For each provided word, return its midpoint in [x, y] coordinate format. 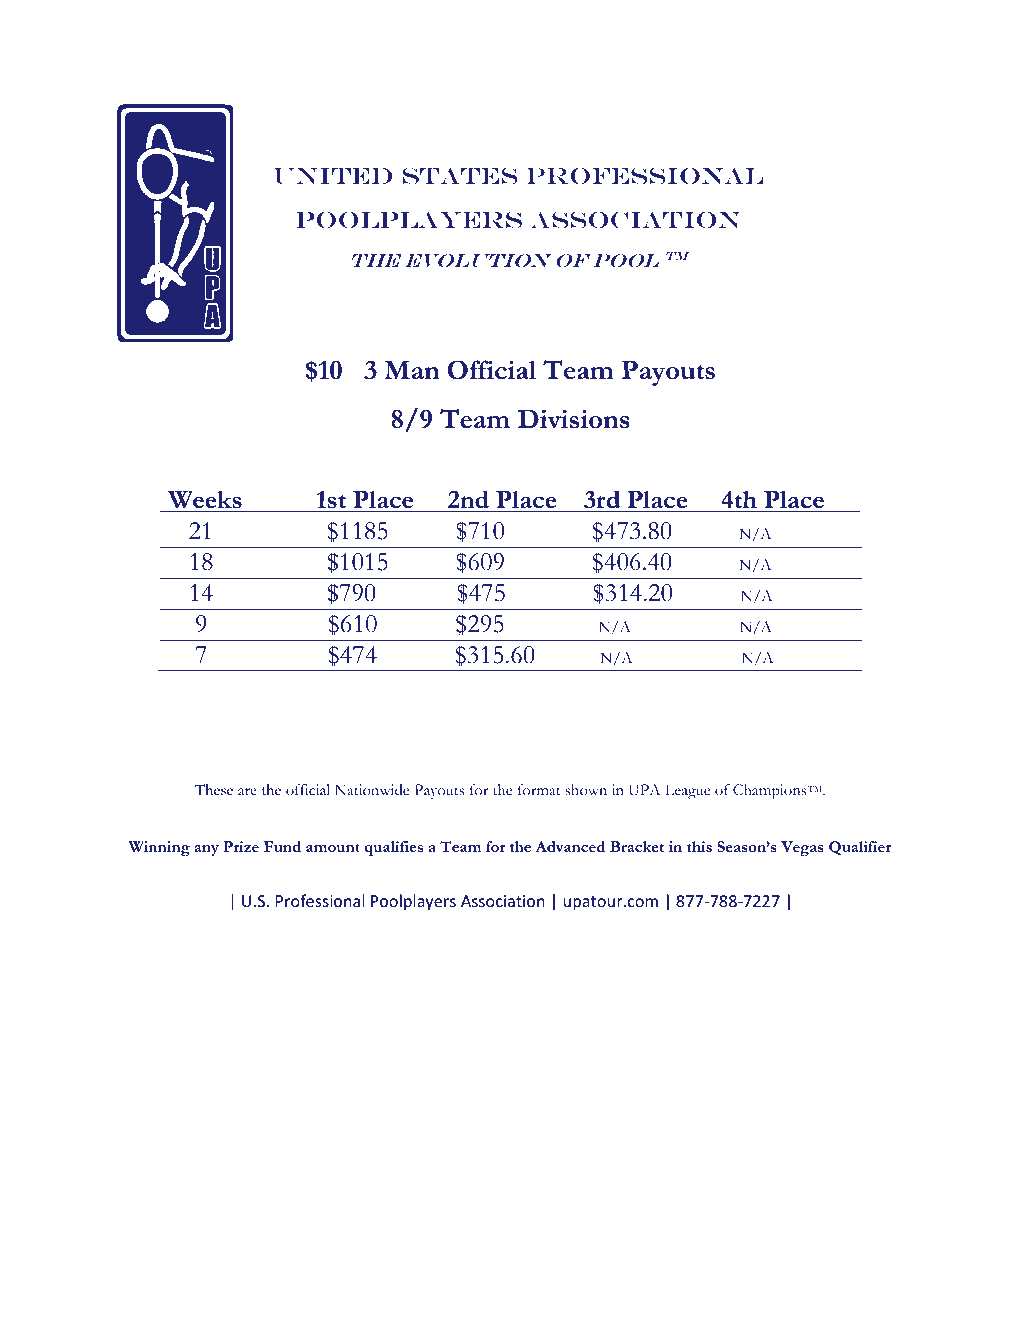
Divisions [574, 419]
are [247, 791]
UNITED [332, 176]
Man [412, 370]
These [214, 790]
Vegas [802, 848]
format [539, 790]
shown [586, 790]
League [687, 792]
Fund [282, 846]
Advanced [570, 846]
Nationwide [372, 790]
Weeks [205, 500]
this [699, 846]
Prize [241, 846]
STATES [460, 175]
